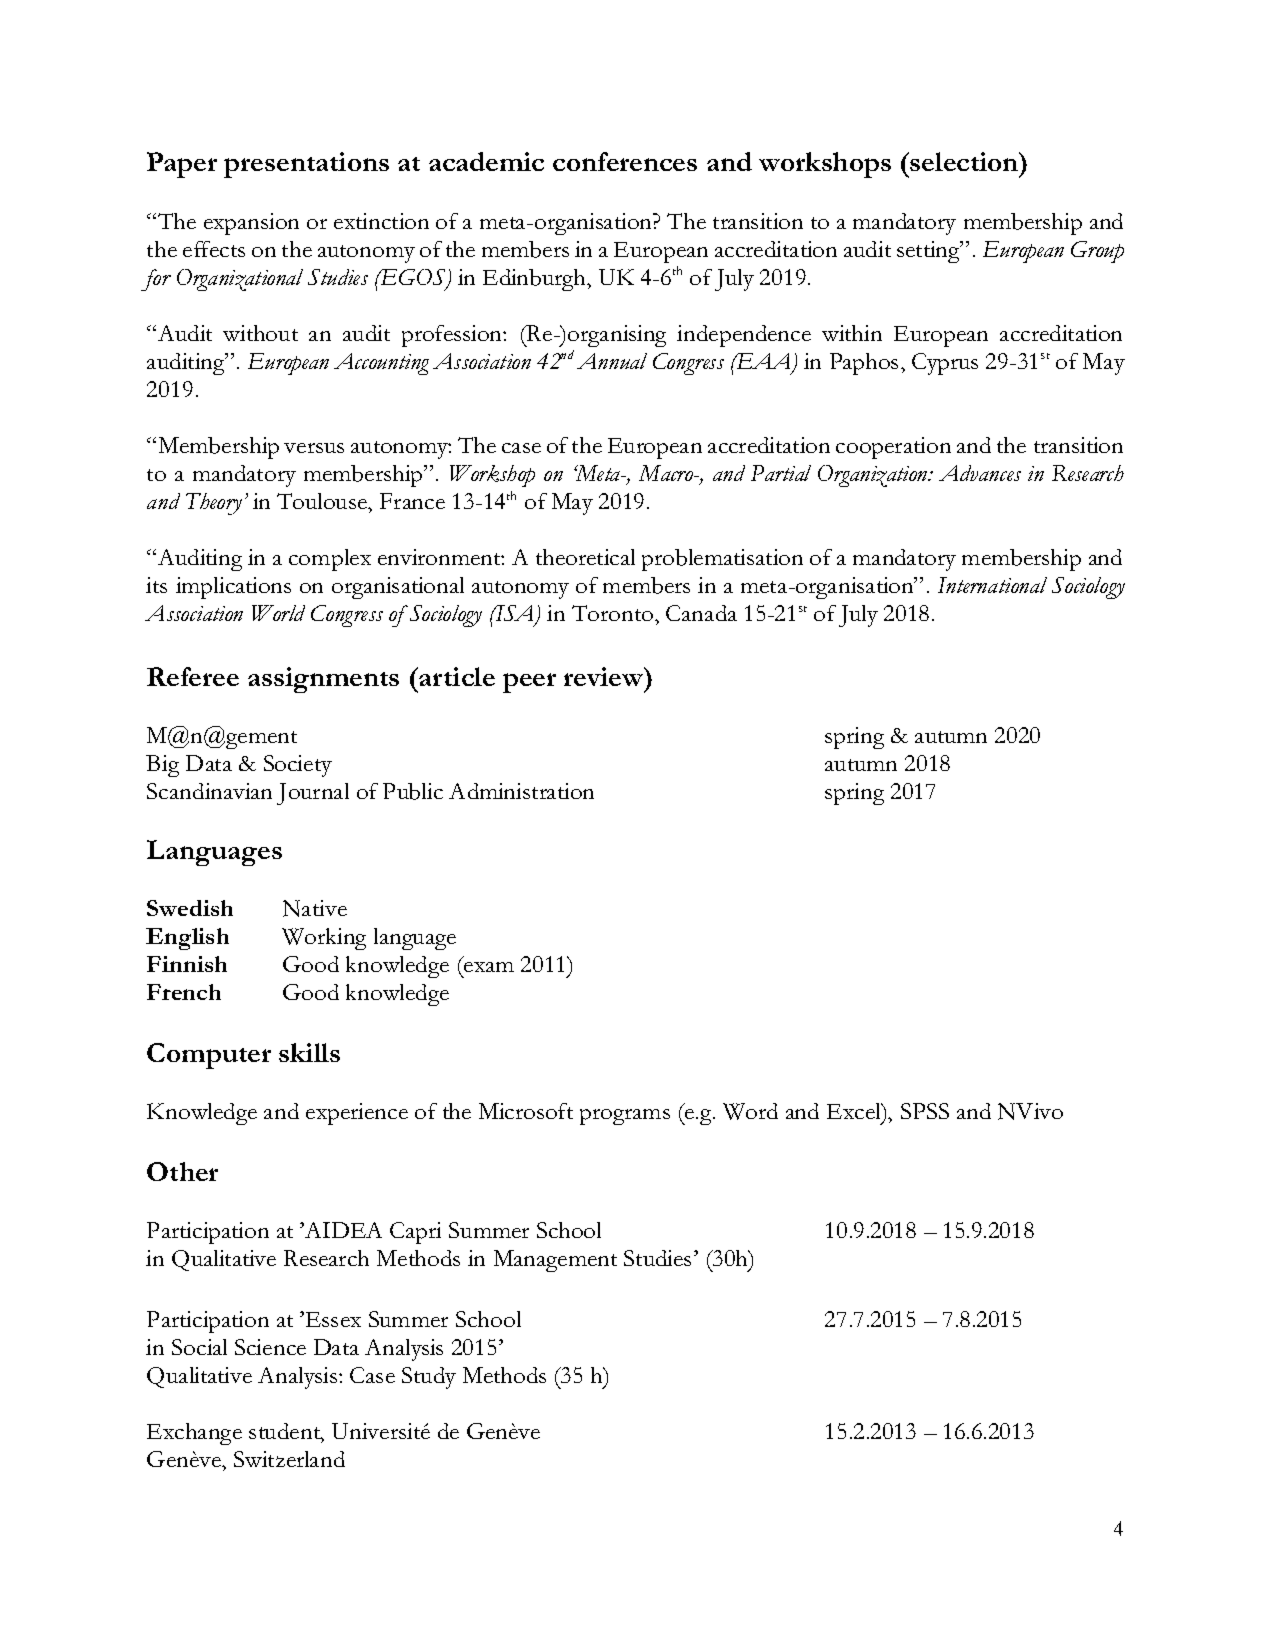 This screenshot has width=1271, height=1645. Describe the element at coordinates (521, 791) in the screenshot. I see `Administration` at that location.
